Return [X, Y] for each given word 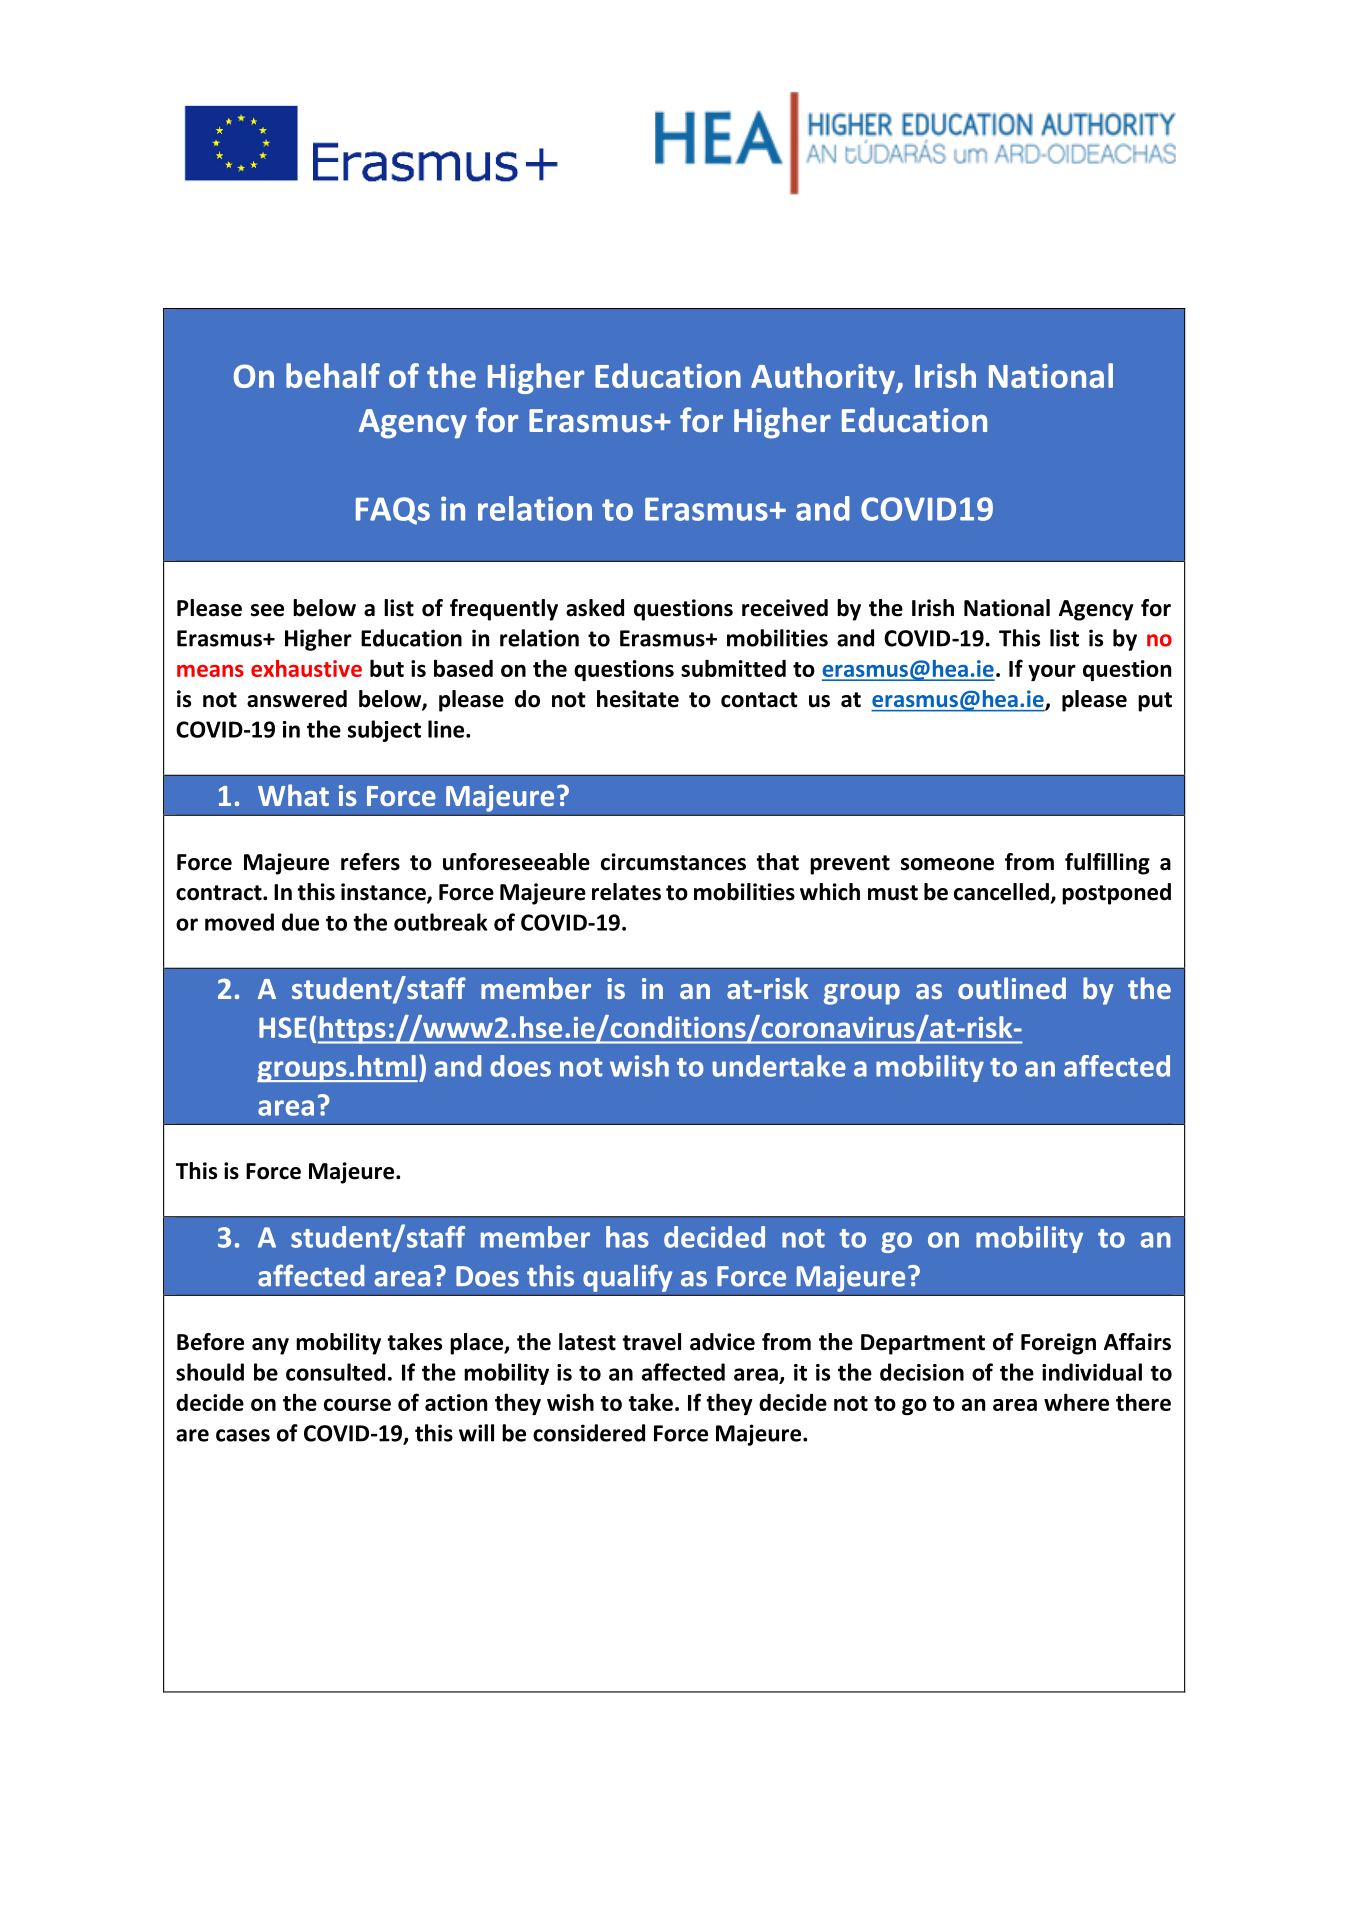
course [357, 1404]
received [785, 608]
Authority [824, 378]
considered [589, 1433]
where [1076, 1402]
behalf [333, 375]
